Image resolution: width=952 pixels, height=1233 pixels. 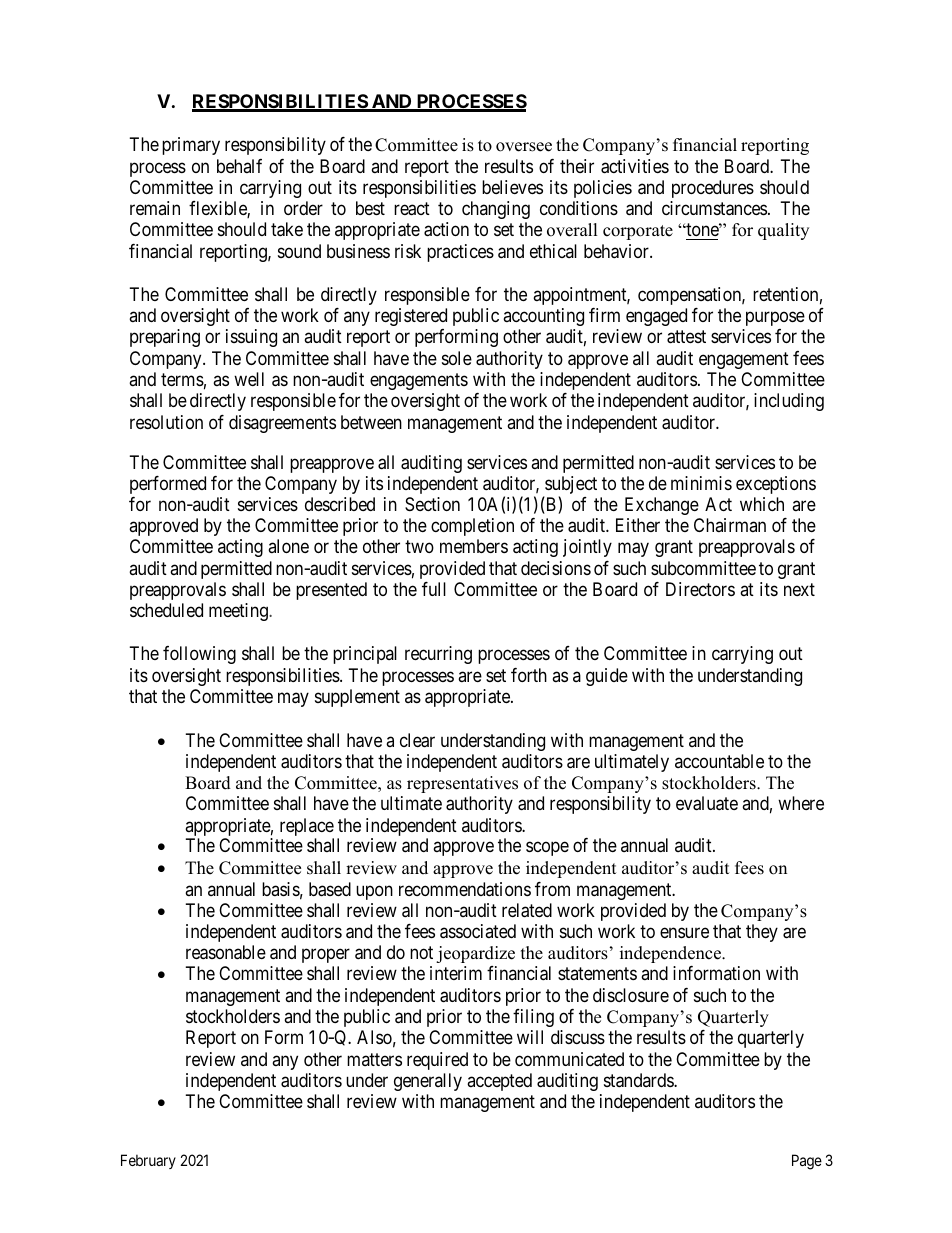 I want to click on accepted, so click(x=499, y=1082).
